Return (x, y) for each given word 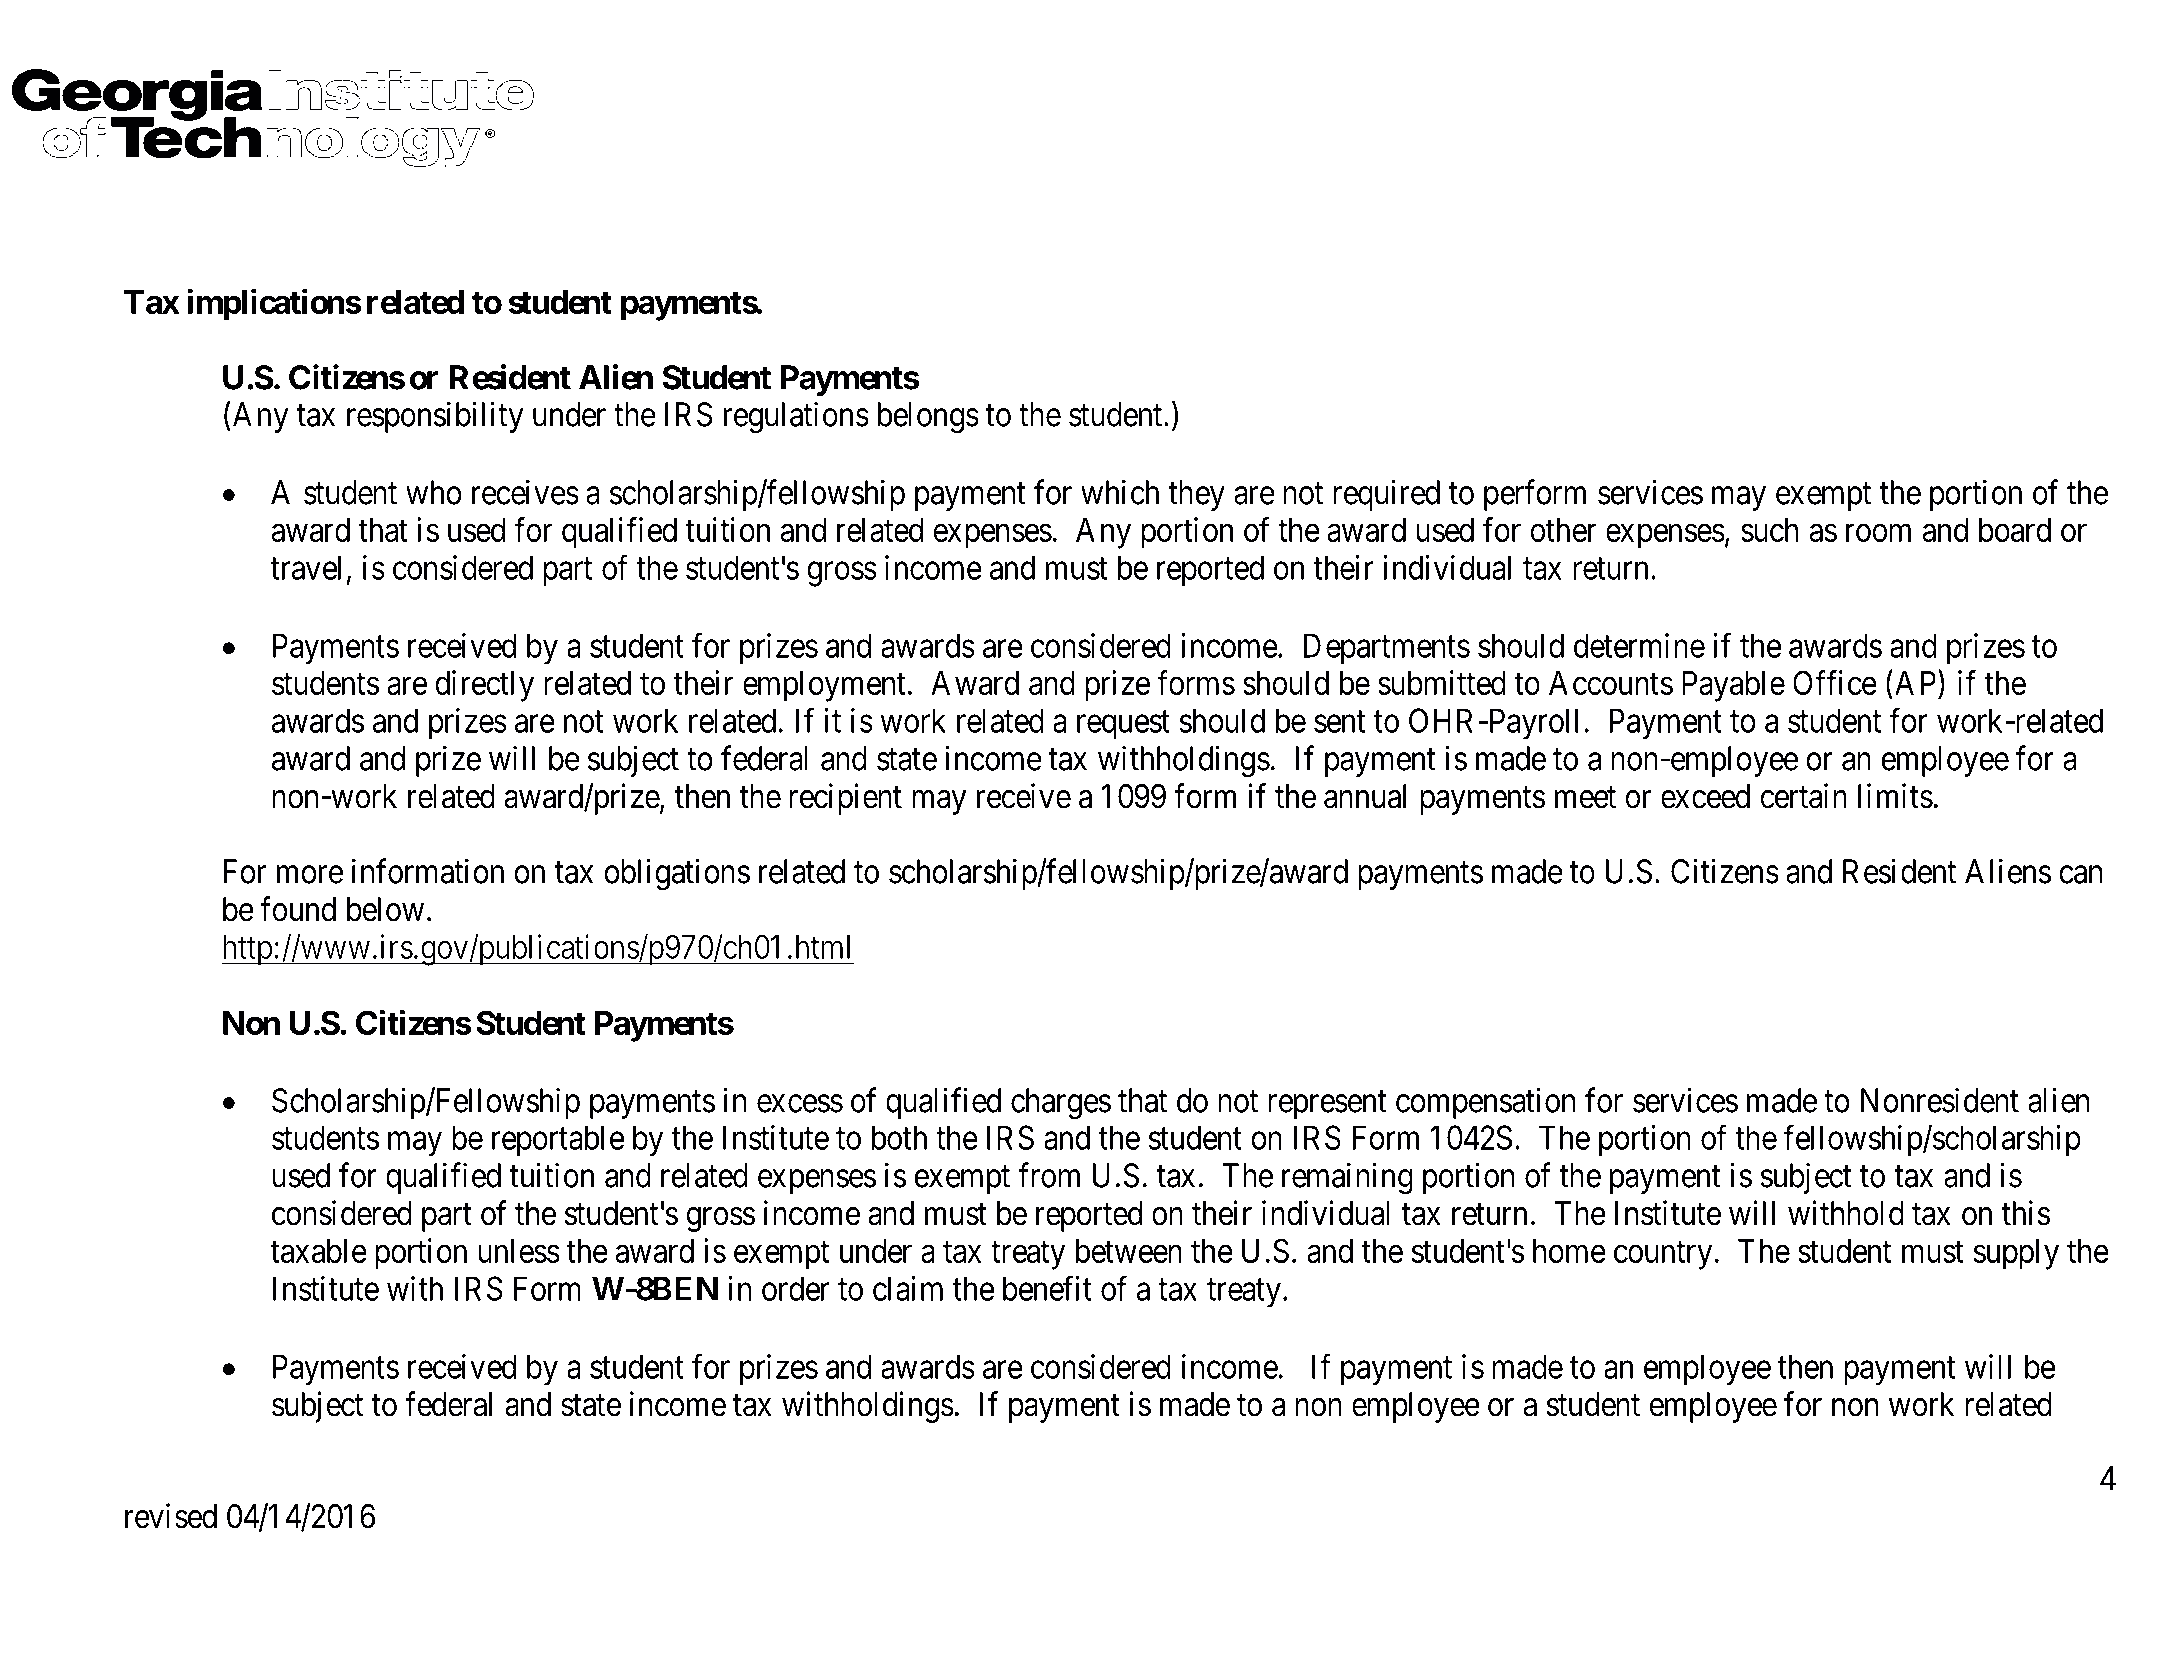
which (1120, 492)
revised (171, 1516)
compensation (1486, 1103)
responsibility (435, 417)
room (1878, 533)
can (2081, 875)
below (385, 909)
